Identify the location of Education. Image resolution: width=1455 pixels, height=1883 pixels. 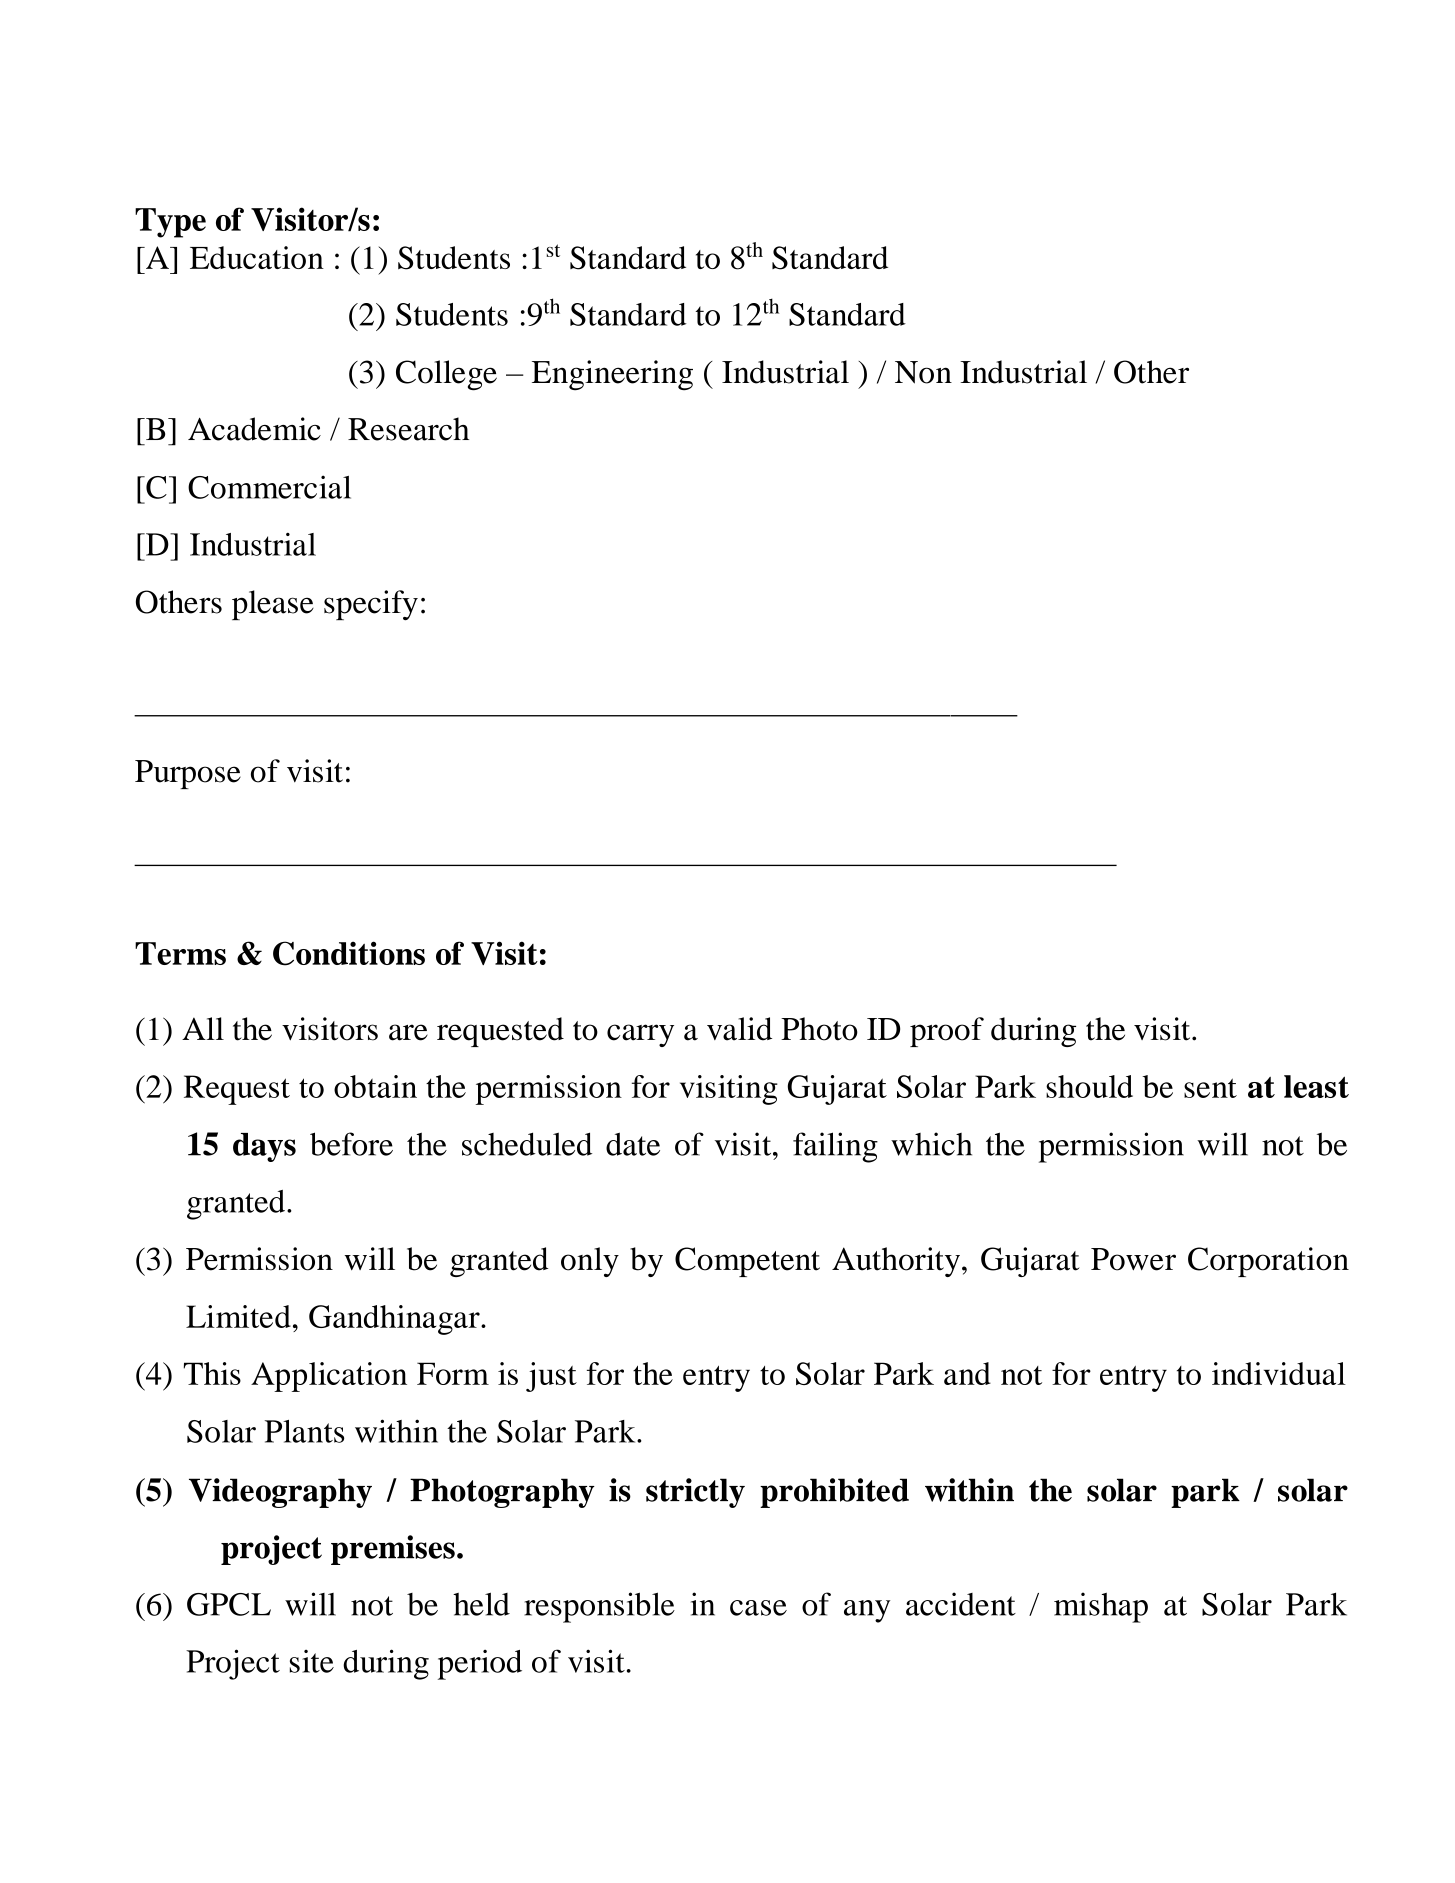
(257, 257).
